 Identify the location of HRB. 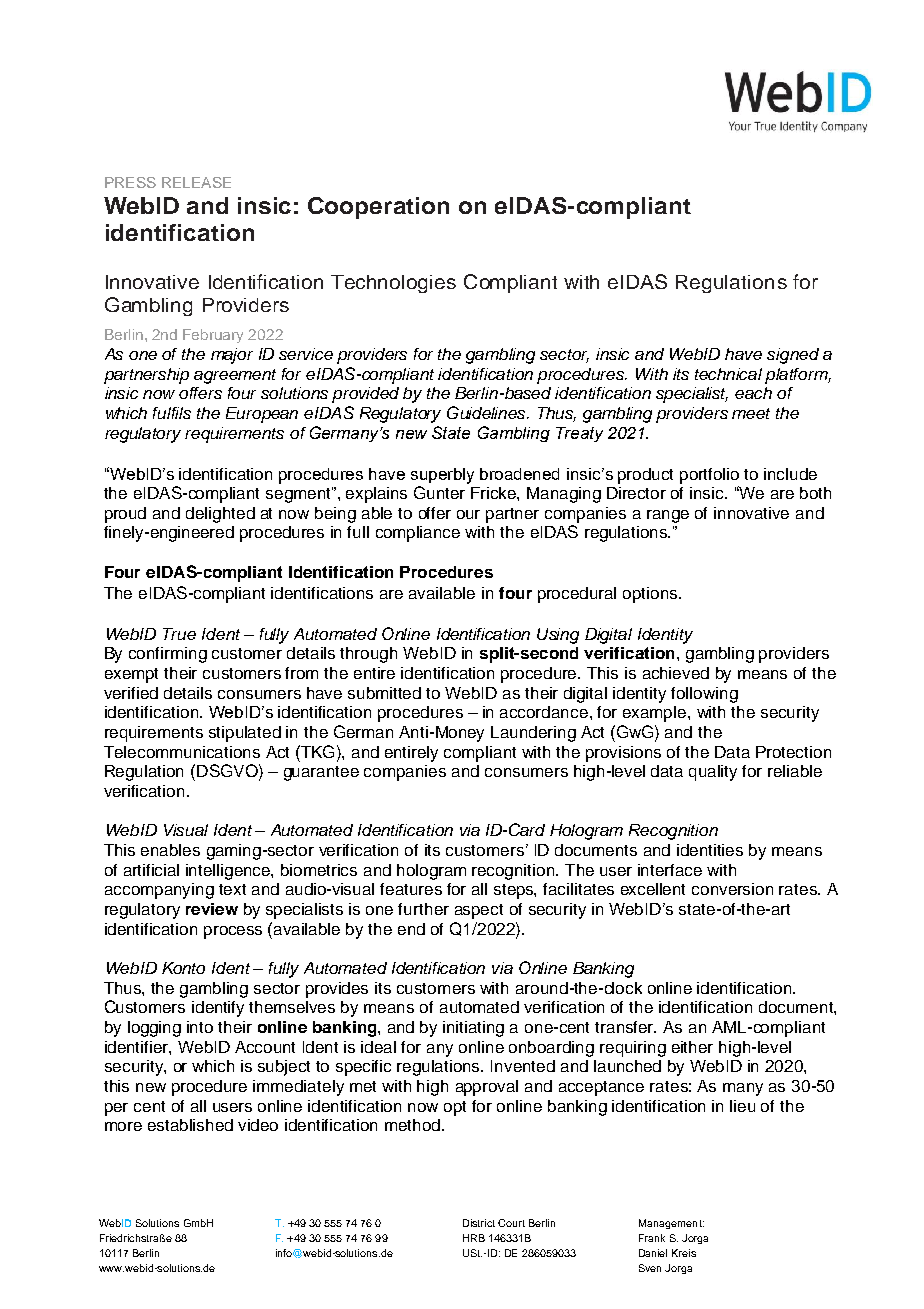
(474, 1238).
